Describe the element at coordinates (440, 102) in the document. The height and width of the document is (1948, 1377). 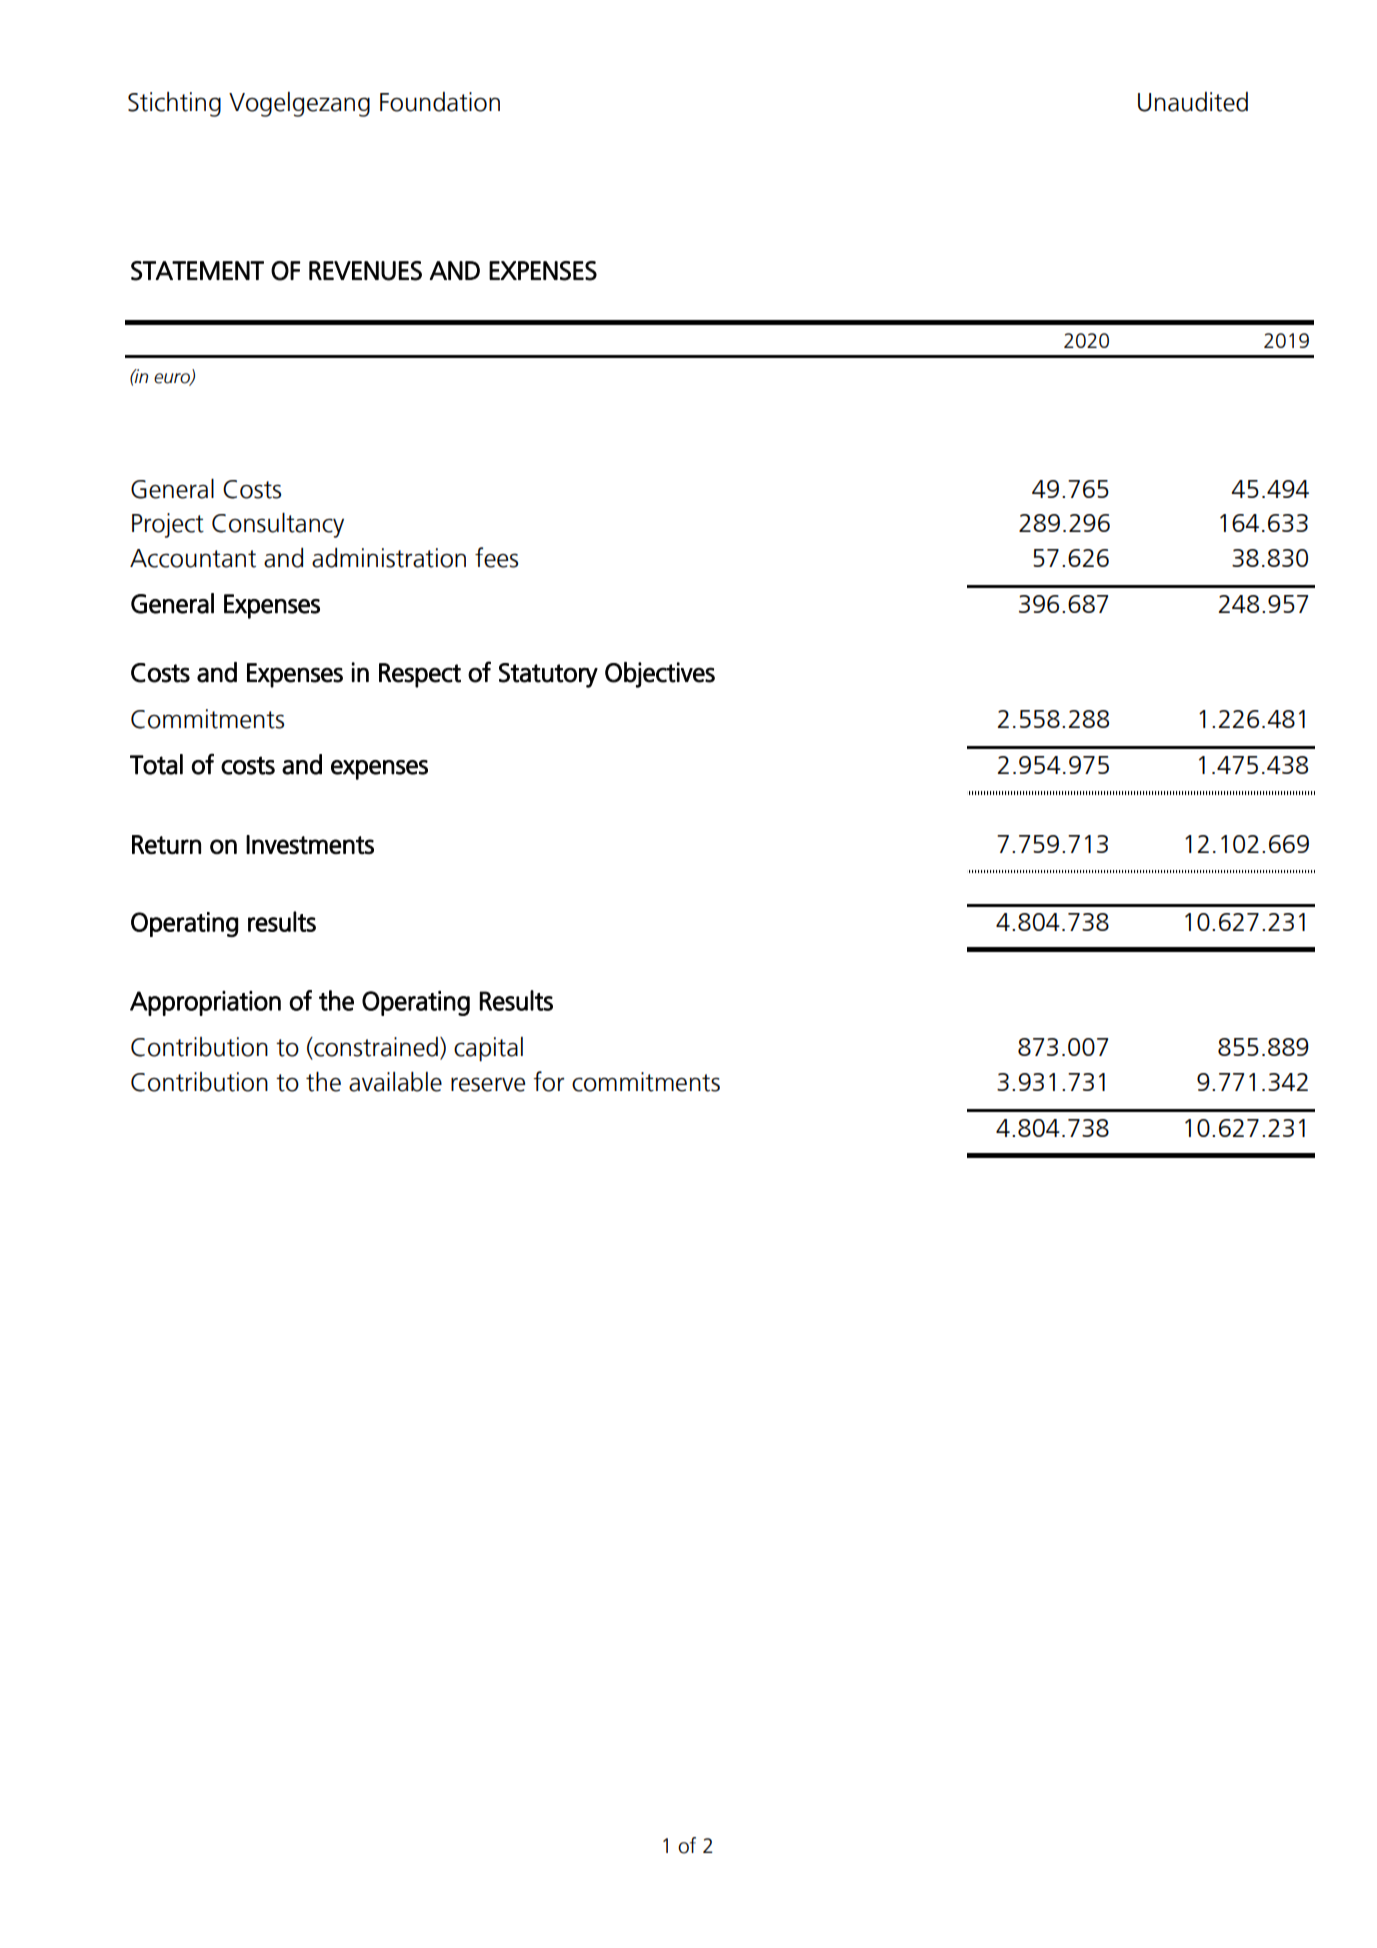
I see `Foundation` at that location.
